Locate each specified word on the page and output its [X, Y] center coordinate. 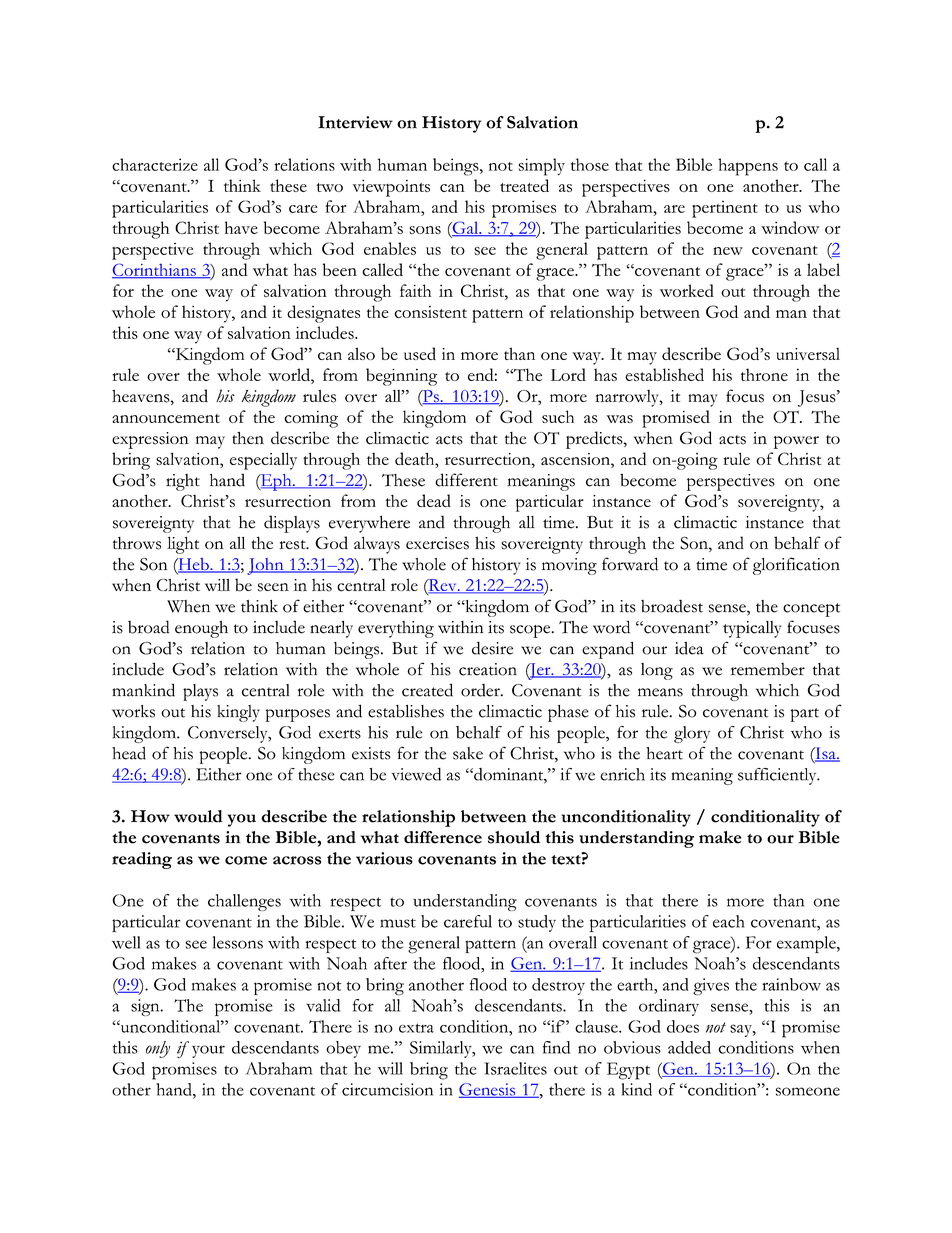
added [689, 1047]
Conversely [229, 734]
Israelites [516, 1068]
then [248, 438]
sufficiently [778, 776]
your [208, 1051]
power [796, 442]
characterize [155, 164]
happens [748, 167]
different [466, 480]
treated [524, 185]
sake [468, 753]
